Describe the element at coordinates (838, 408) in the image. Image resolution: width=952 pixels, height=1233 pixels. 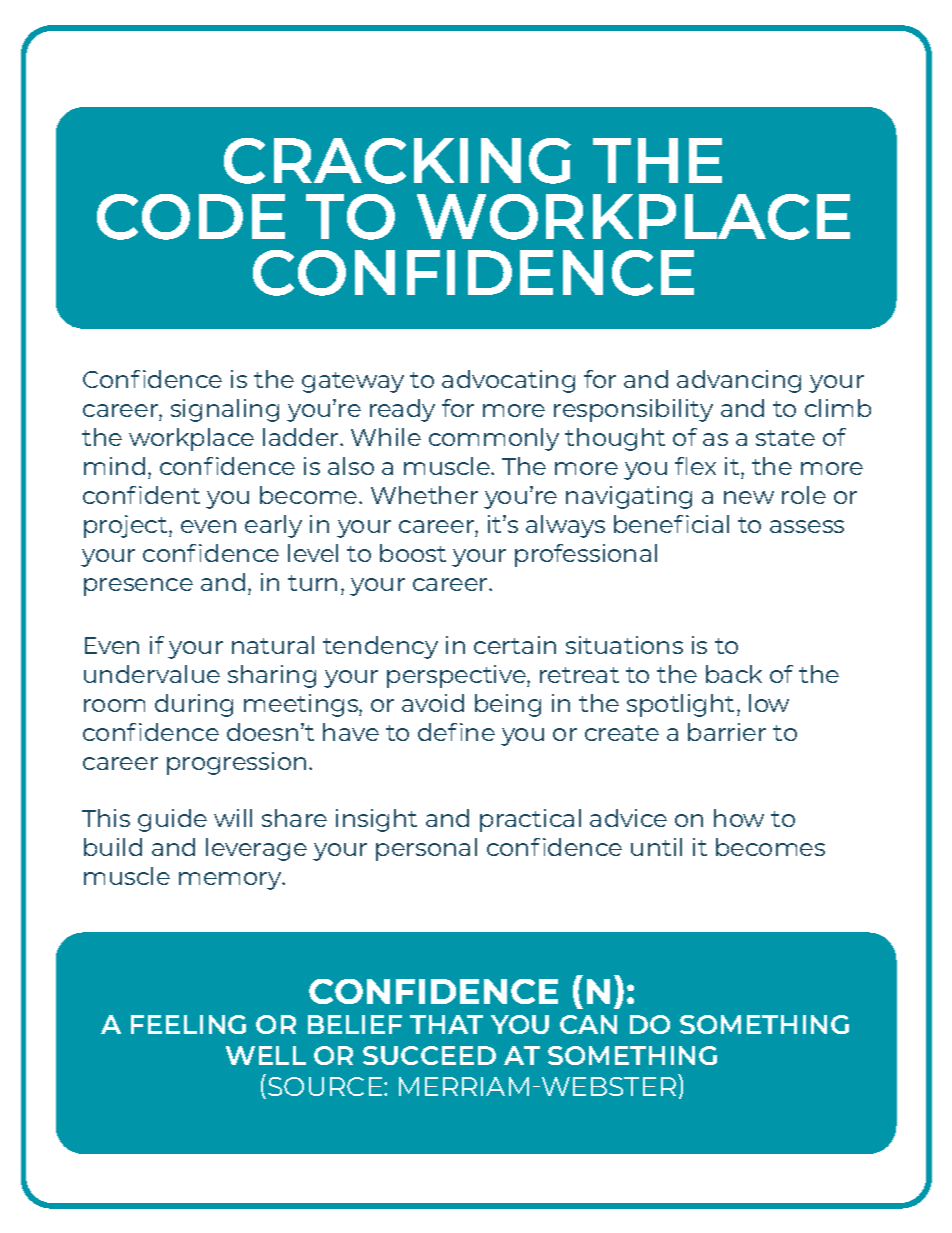
I see `climb` at that location.
